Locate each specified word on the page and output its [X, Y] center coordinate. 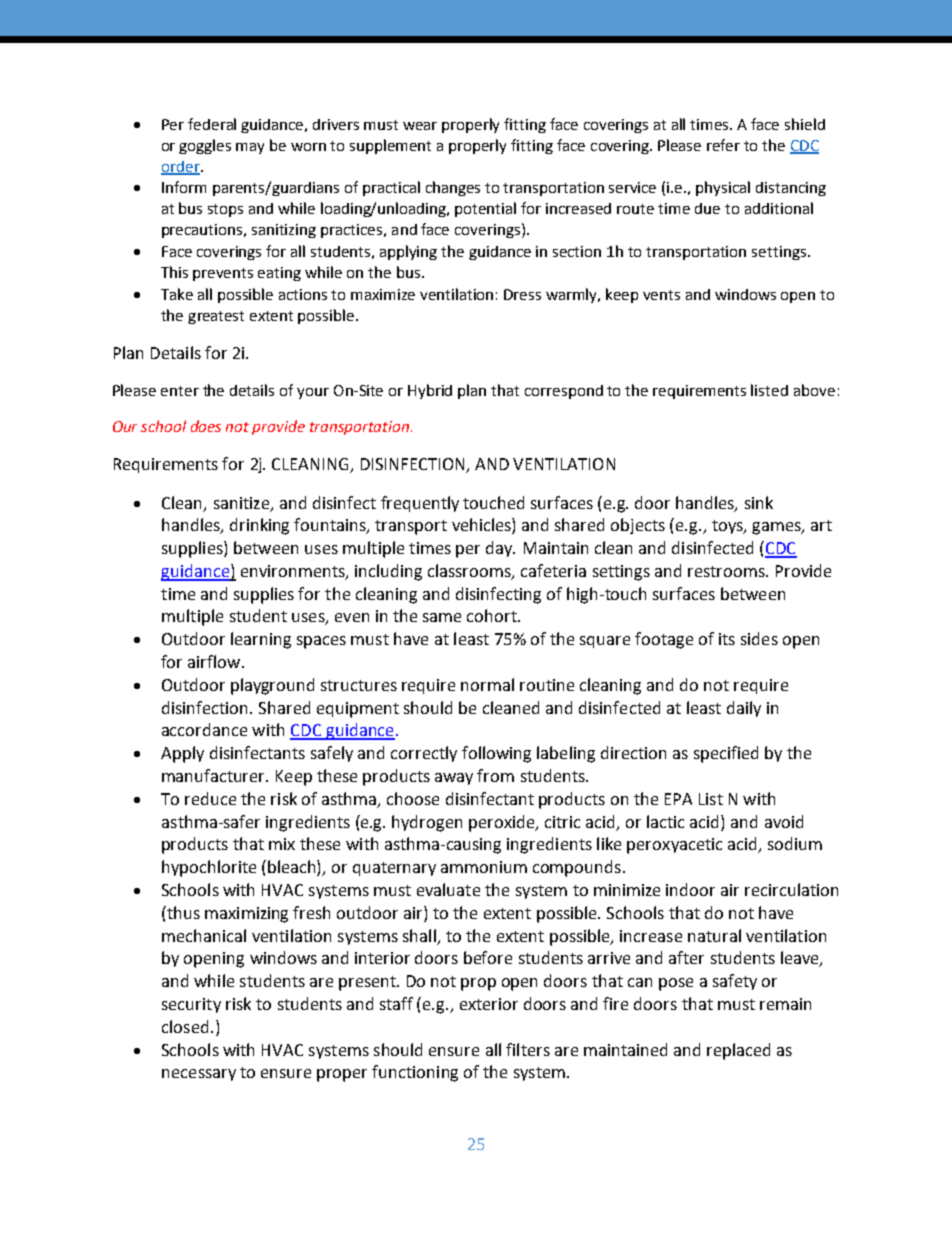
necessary [199, 1075]
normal [487, 684]
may [250, 148]
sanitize [243, 504]
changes [453, 188]
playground [272, 686]
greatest [216, 317]
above [814, 390]
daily [744, 709]
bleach [293, 868]
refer [723, 145]
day [500, 549]
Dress [522, 294]
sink [759, 502]
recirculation [791, 889]
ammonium [484, 867]
